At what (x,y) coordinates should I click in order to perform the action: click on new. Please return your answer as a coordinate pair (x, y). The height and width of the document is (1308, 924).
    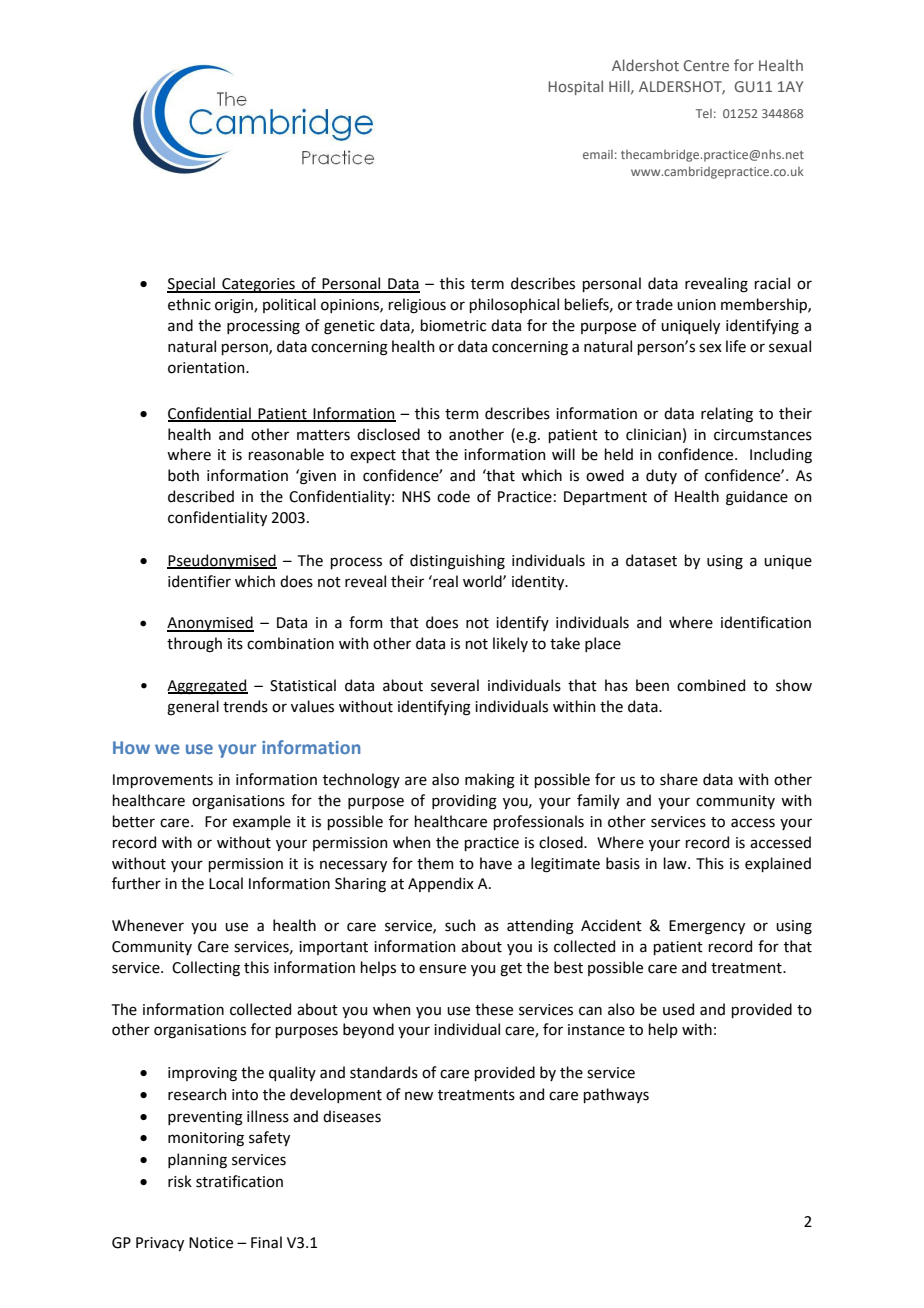
    Looking at the image, I should click on (419, 1096).
